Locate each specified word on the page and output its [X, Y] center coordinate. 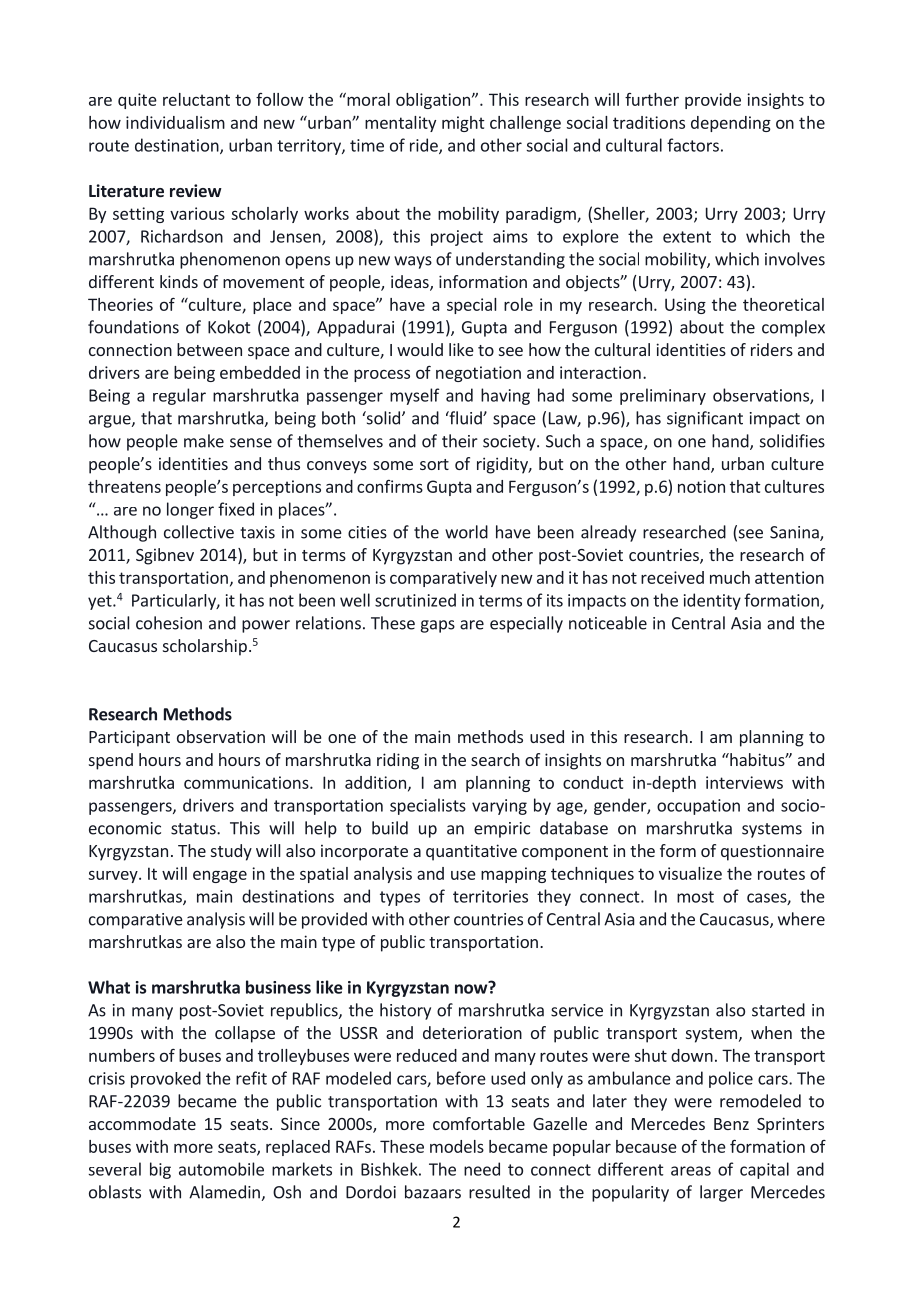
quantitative [471, 852]
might [463, 124]
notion [701, 486]
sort [434, 464]
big [160, 1170]
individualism [175, 122]
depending [731, 124]
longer [190, 510]
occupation [698, 807]
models [457, 1146]
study [231, 852]
